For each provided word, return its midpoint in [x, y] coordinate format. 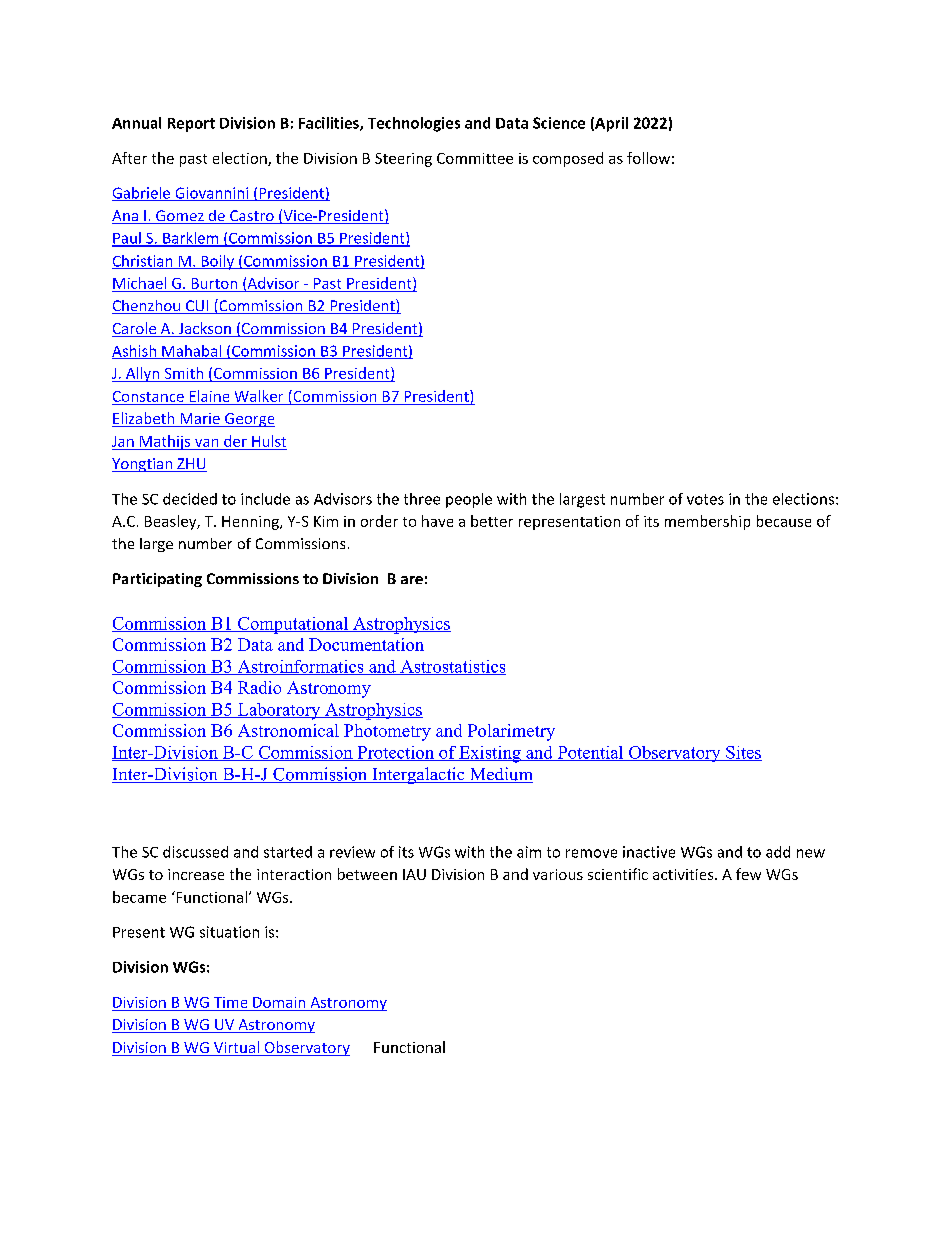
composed [568, 159]
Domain [279, 1002]
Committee [475, 158]
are [412, 580]
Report [191, 125]
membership [707, 522]
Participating [157, 580]
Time [230, 1002]
